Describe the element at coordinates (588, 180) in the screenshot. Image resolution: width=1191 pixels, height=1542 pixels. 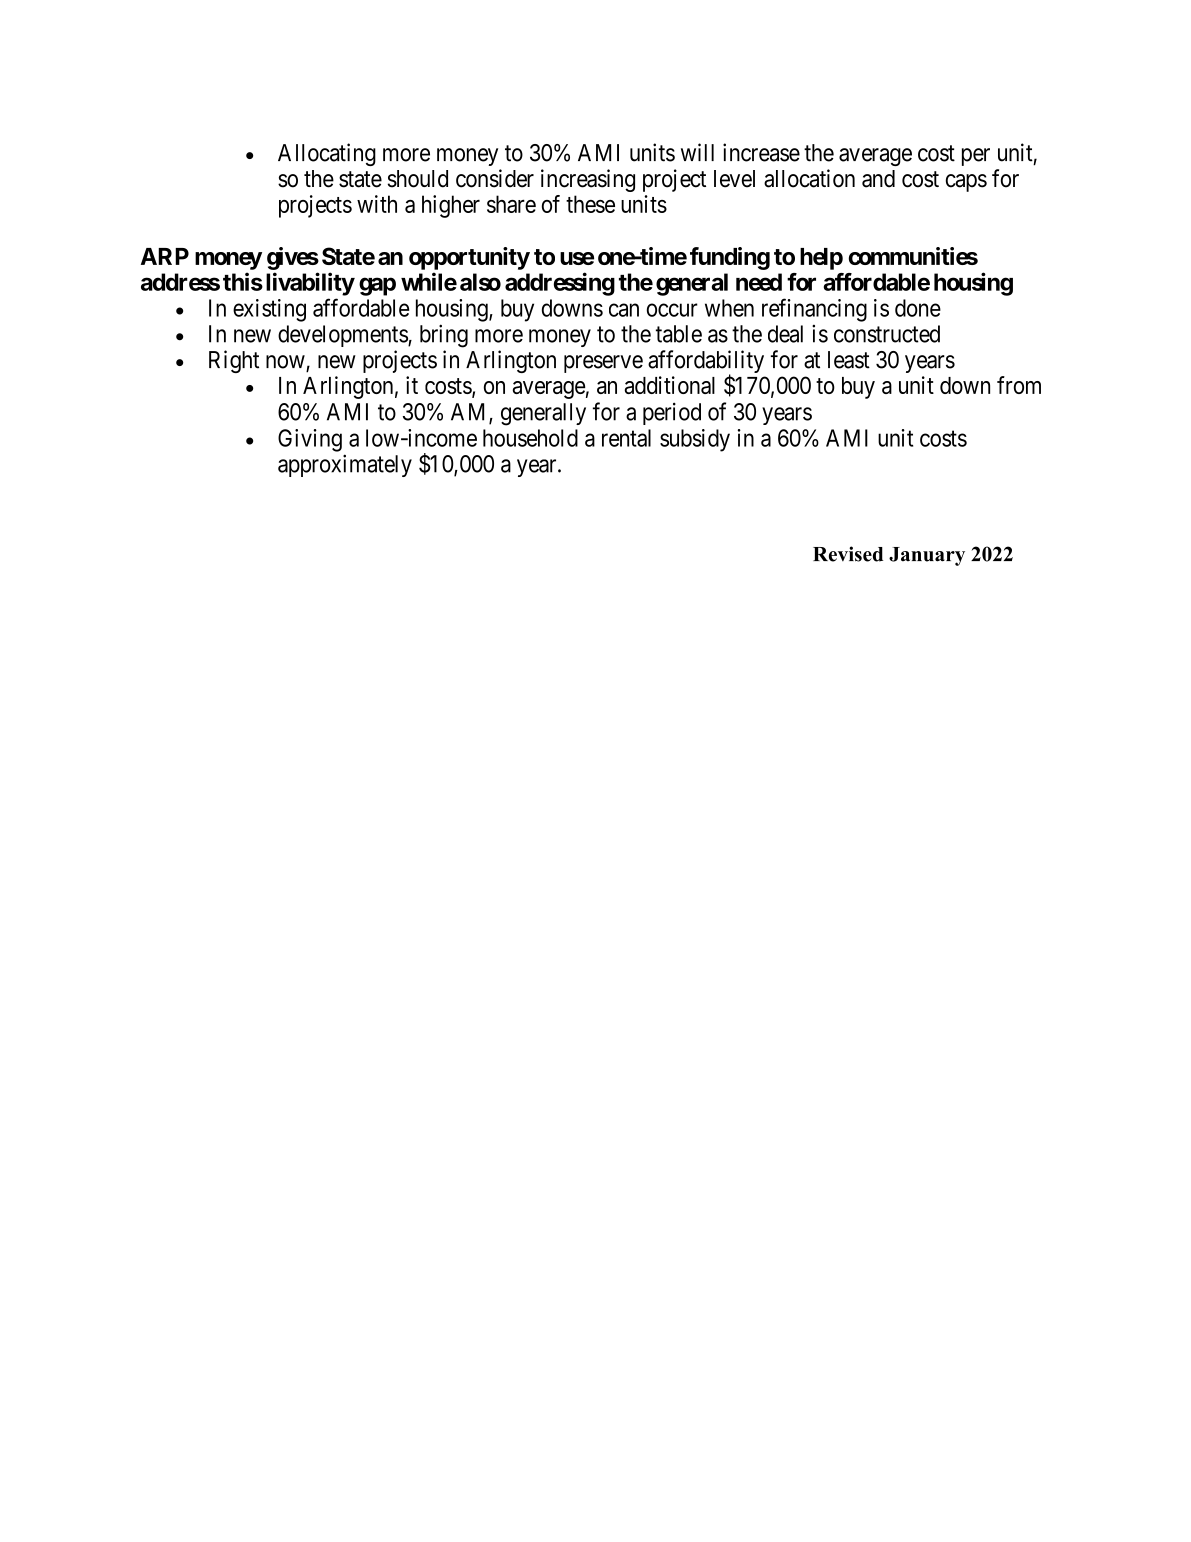
I see `increasing` at that location.
